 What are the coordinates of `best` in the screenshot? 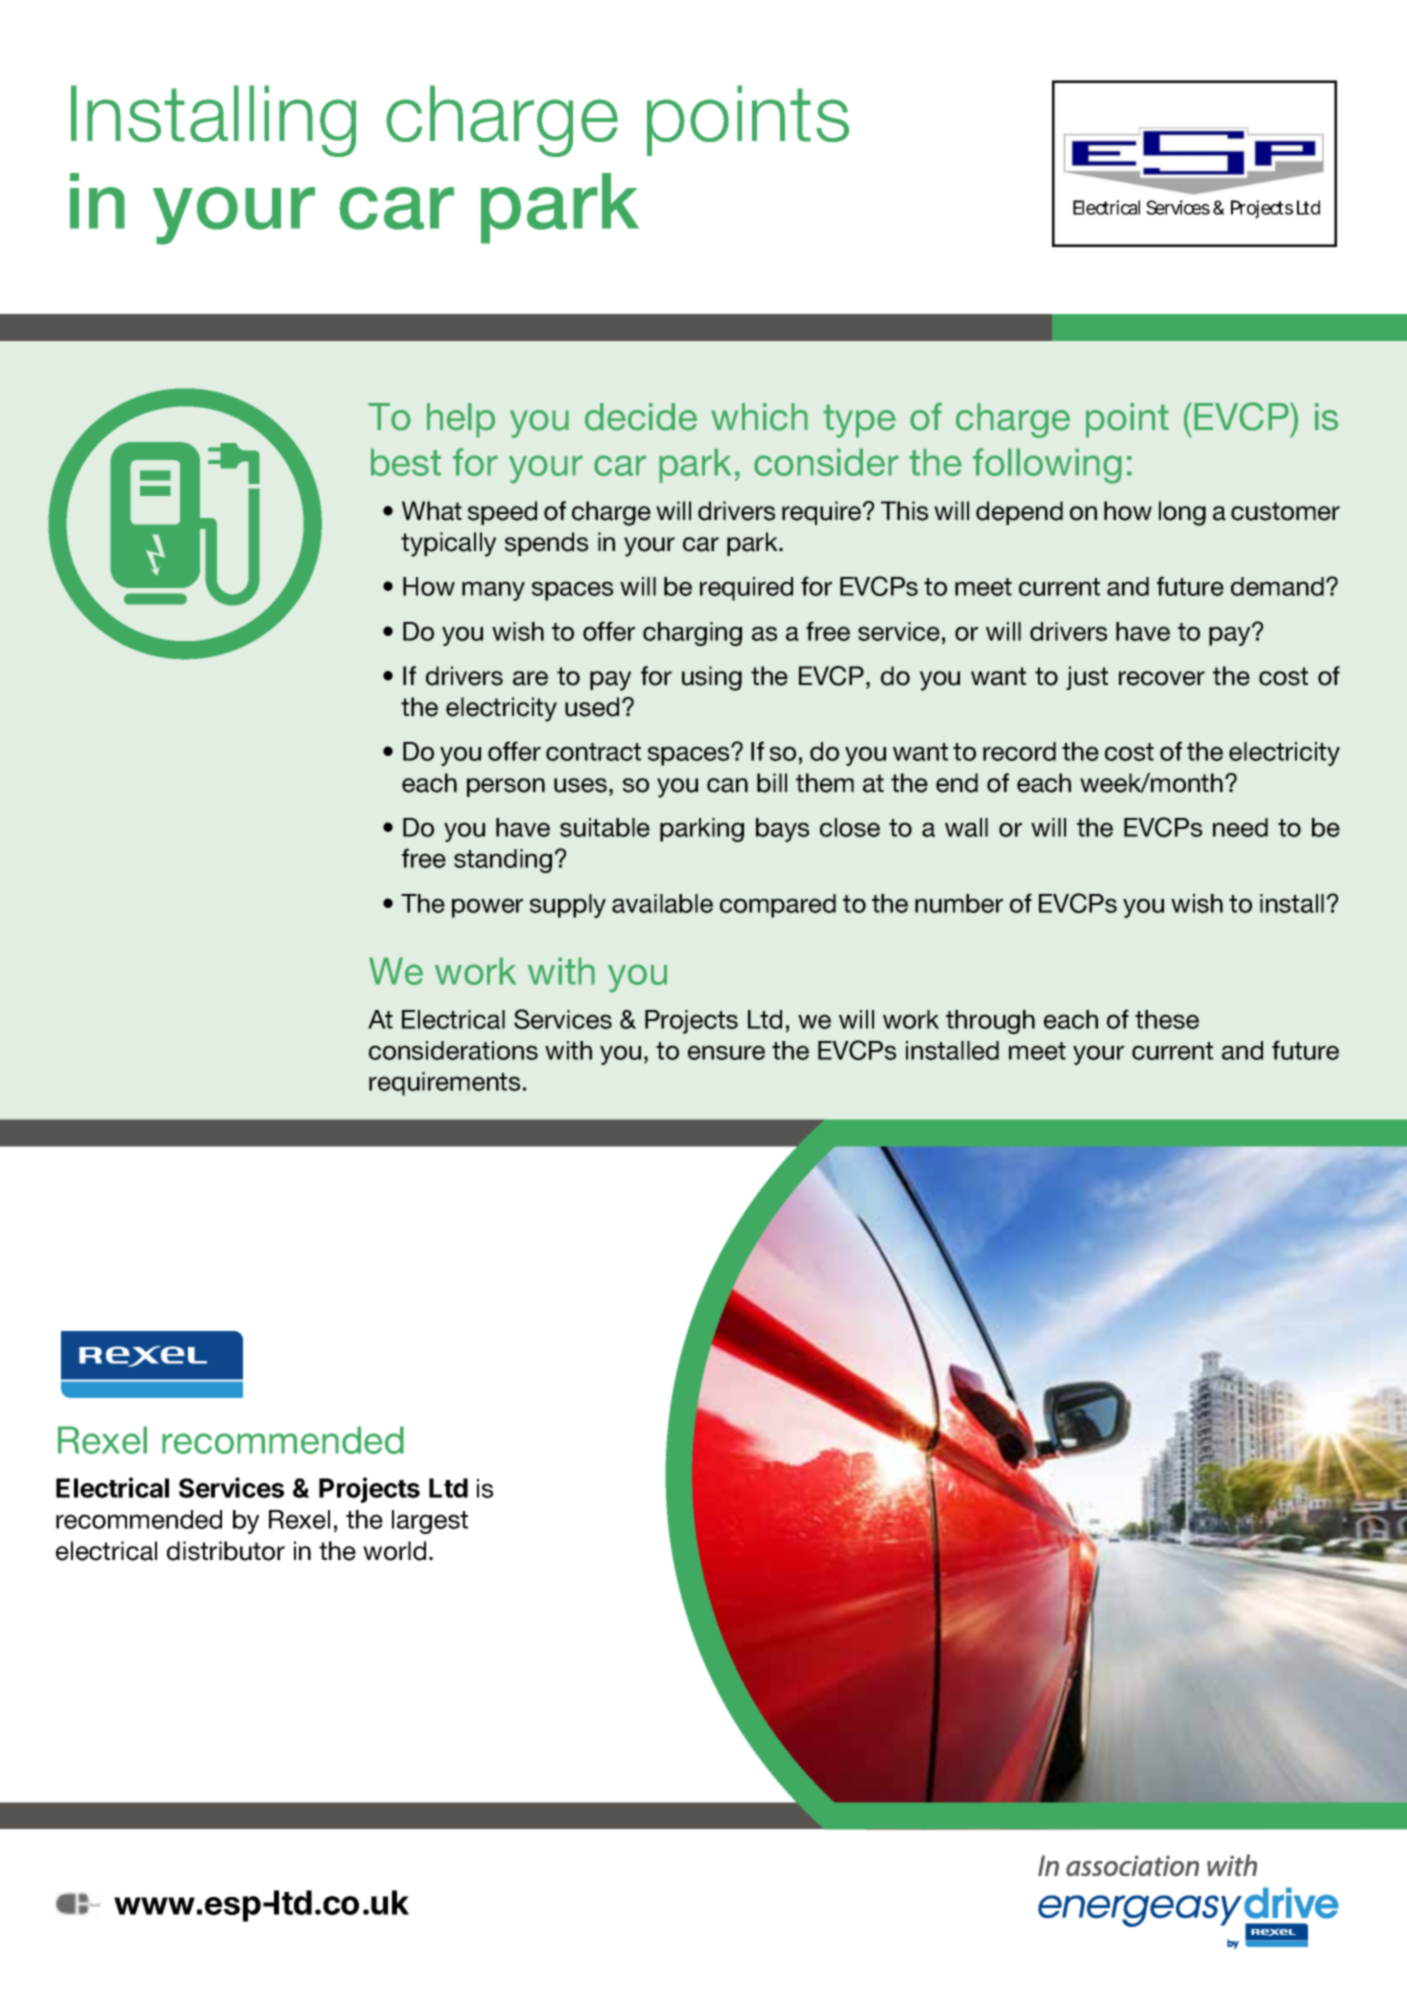 It's located at (406, 462).
